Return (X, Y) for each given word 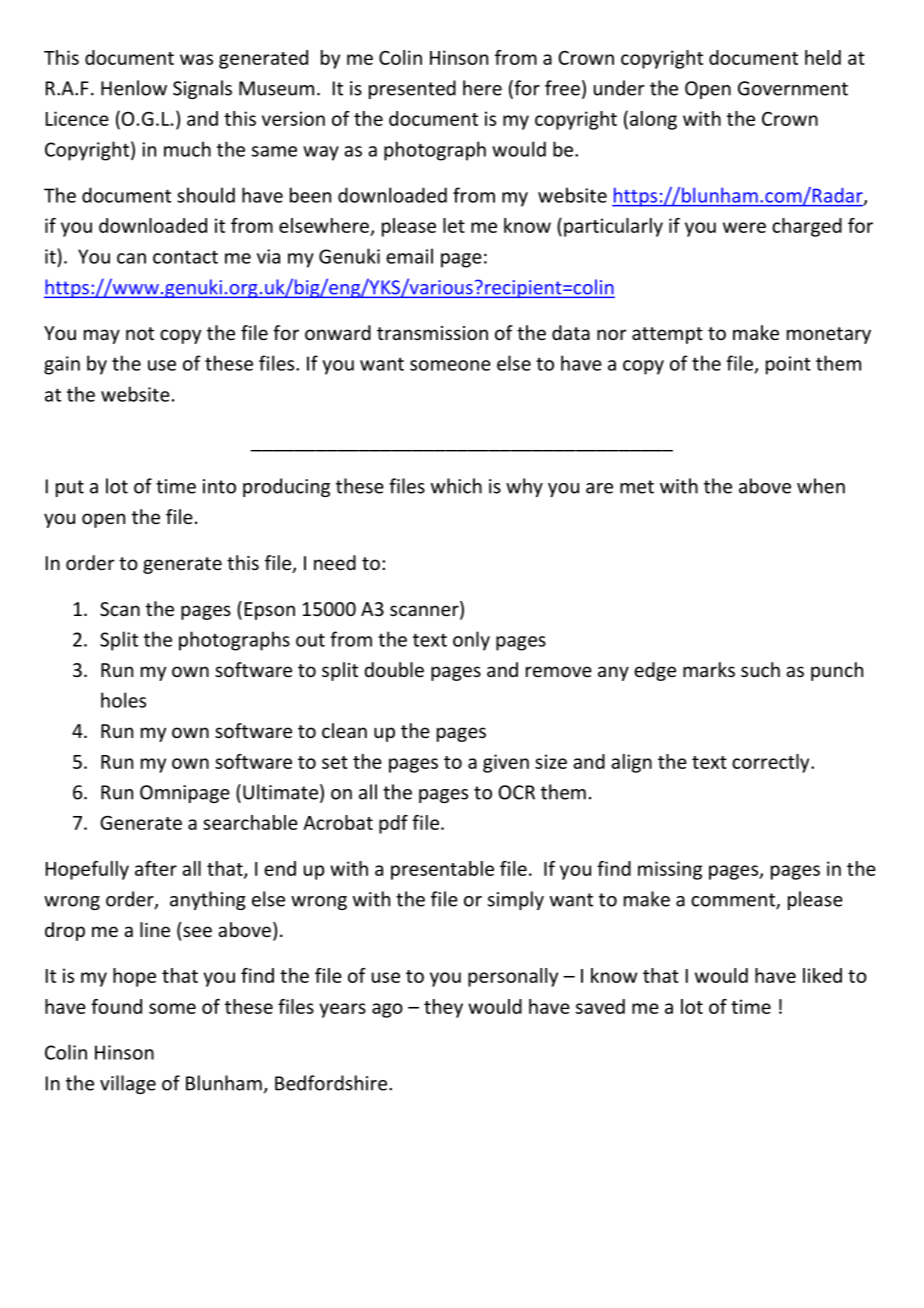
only (471, 641)
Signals (202, 89)
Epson (270, 611)
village (128, 1084)
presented (412, 89)
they (443, 1008)
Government (793, 88)
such (760, 669)
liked (822, 975)
